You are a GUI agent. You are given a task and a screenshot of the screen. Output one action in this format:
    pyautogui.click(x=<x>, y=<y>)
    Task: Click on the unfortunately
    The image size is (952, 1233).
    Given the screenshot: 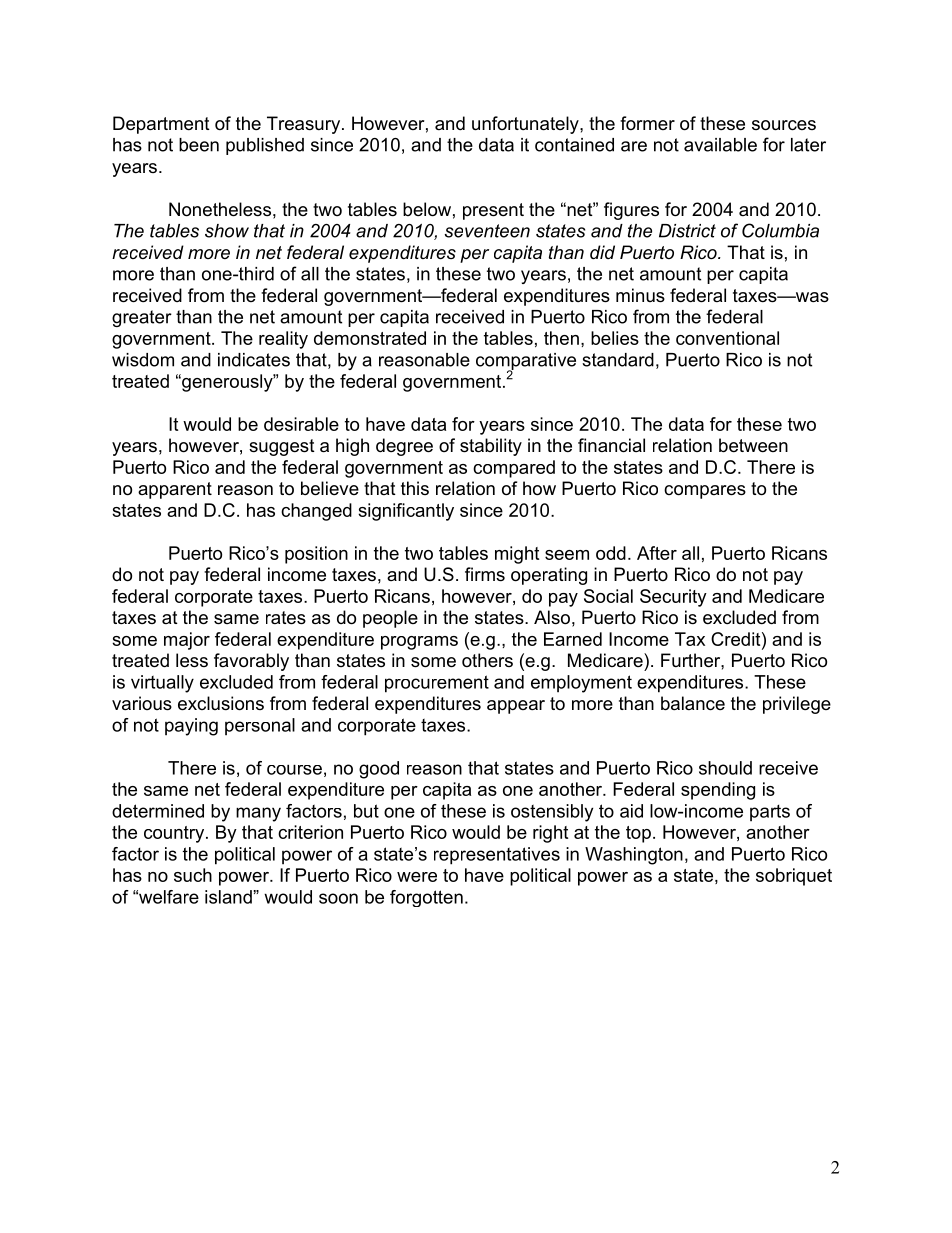 What is the action you would take?
    pyautogui.click(x=526, y=125)
